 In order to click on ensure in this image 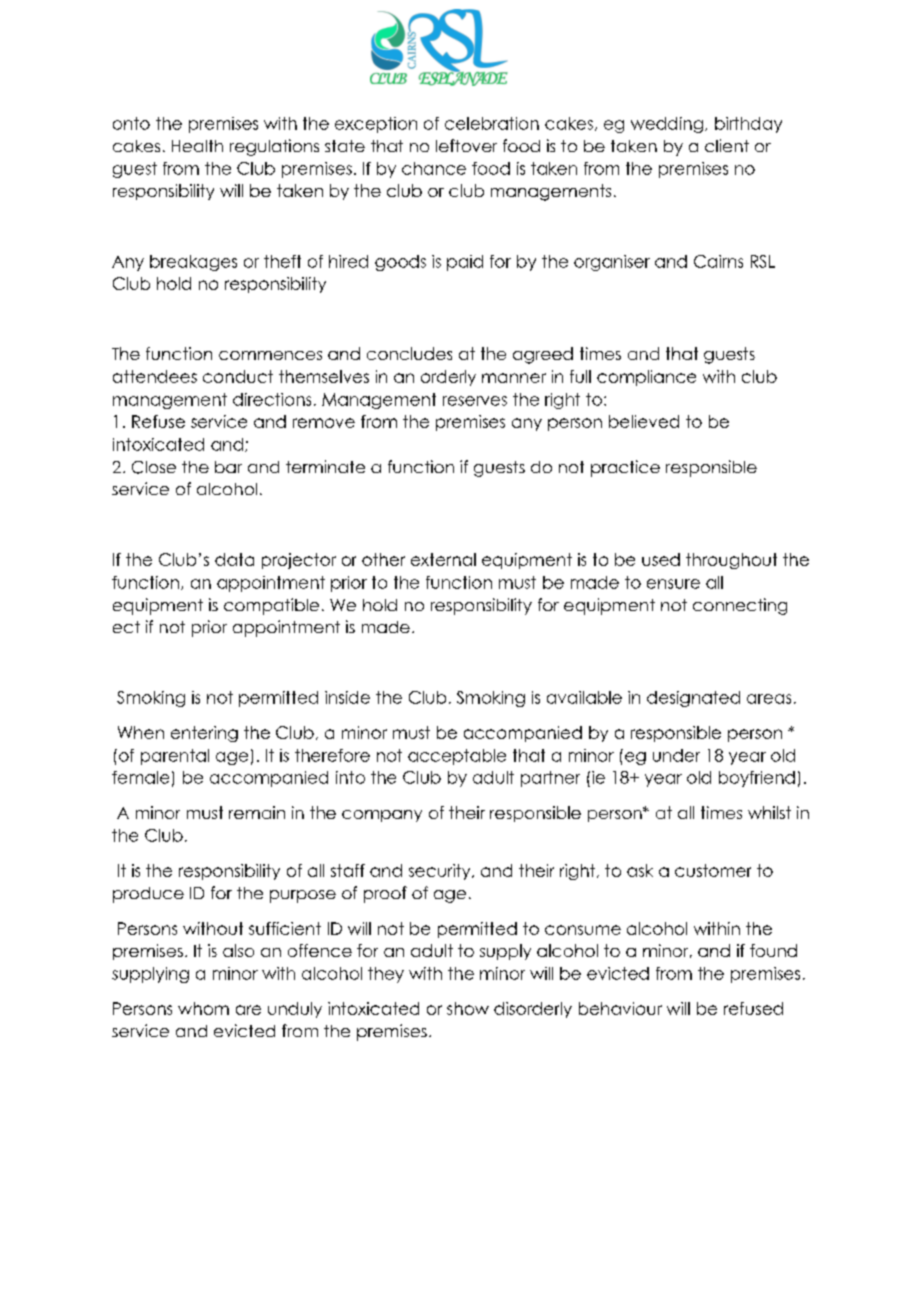, I will do `click(673, 584)`.
